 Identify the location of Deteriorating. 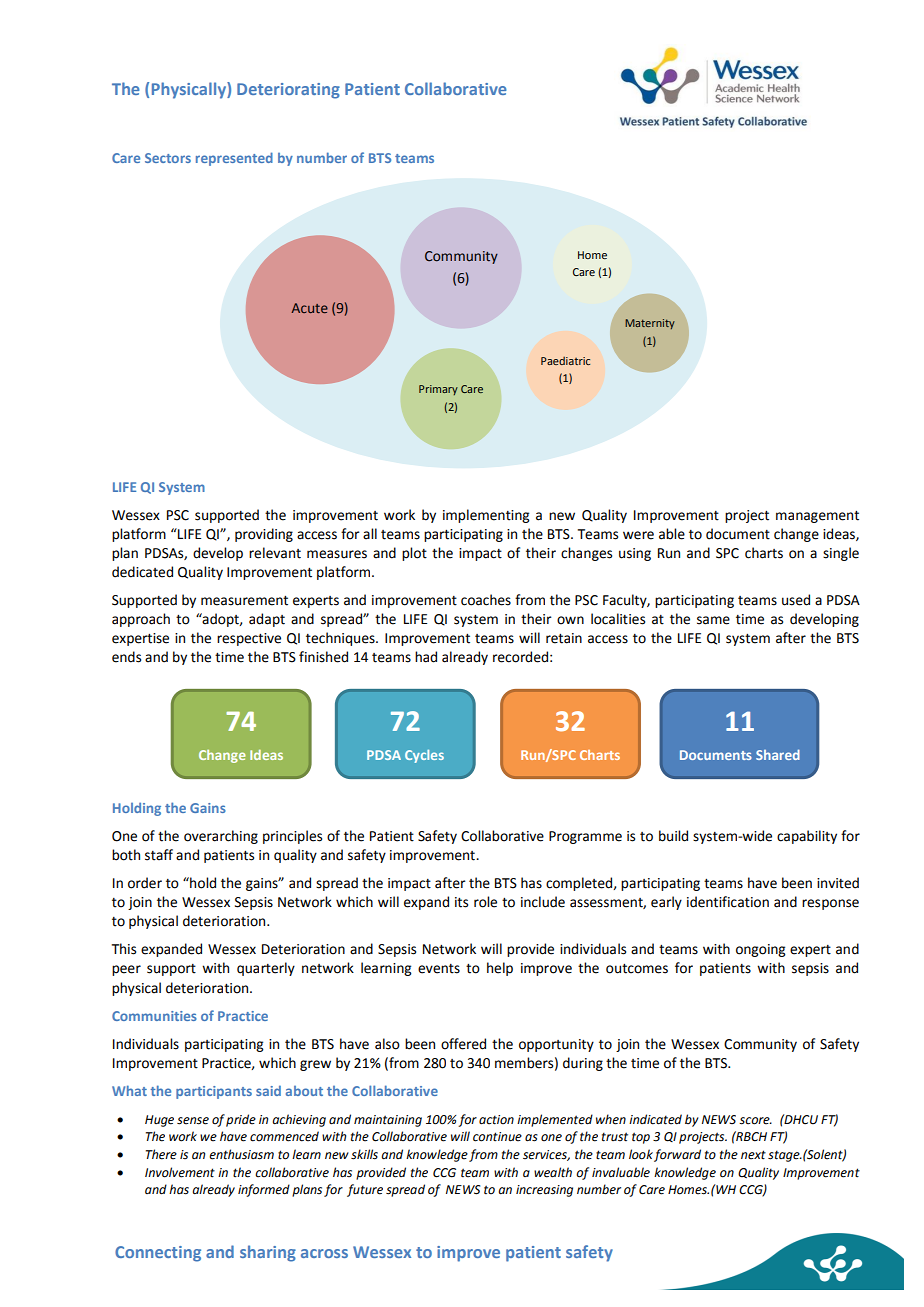
(288, 91).
